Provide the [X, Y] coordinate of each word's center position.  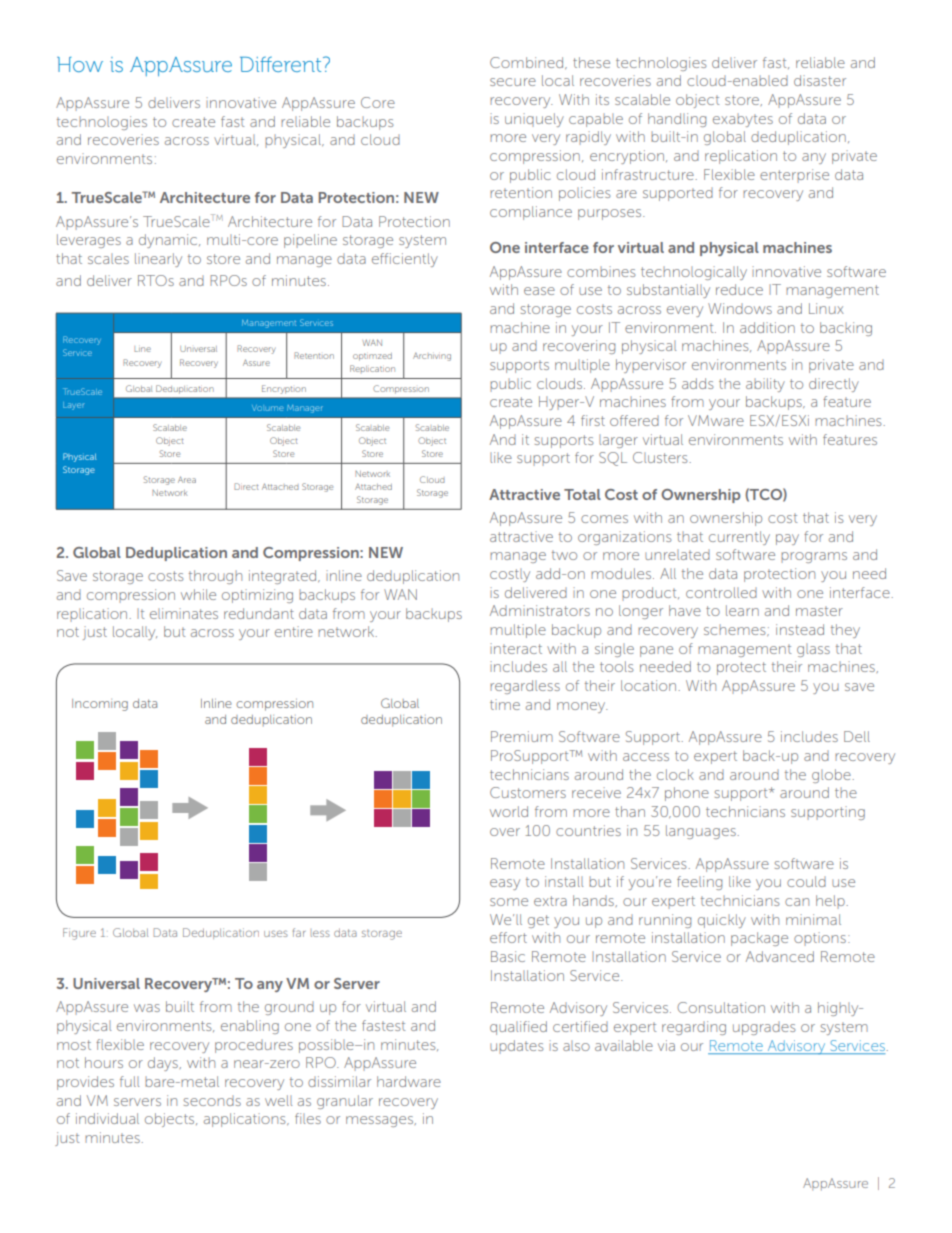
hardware [409, 1081]
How [80, 64]
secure [513, 82]
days [164, 1064]
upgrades [764, 1028]
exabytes [743, 120]
